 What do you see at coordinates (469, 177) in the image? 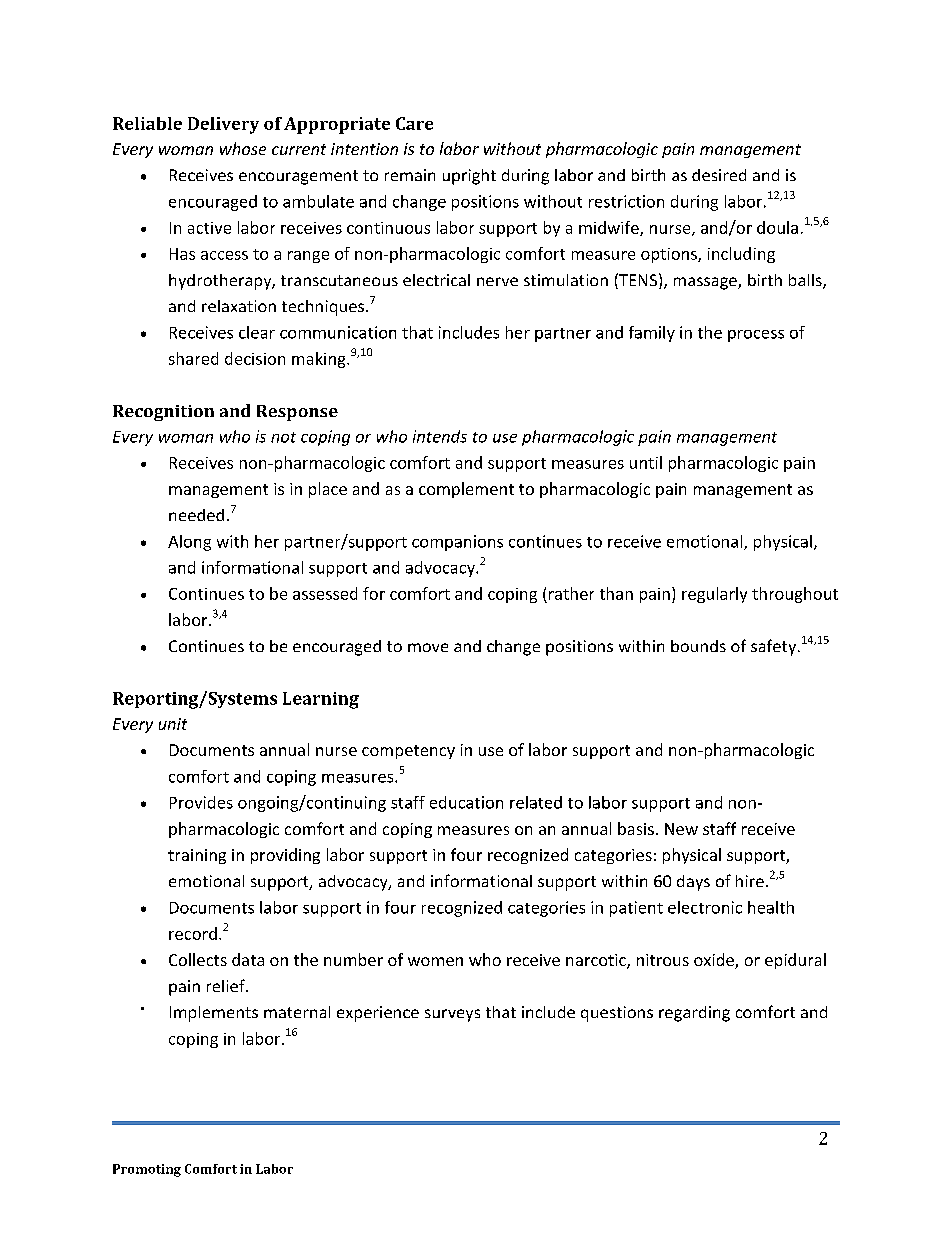
I see `upright` at bounding box center [469, 177].
